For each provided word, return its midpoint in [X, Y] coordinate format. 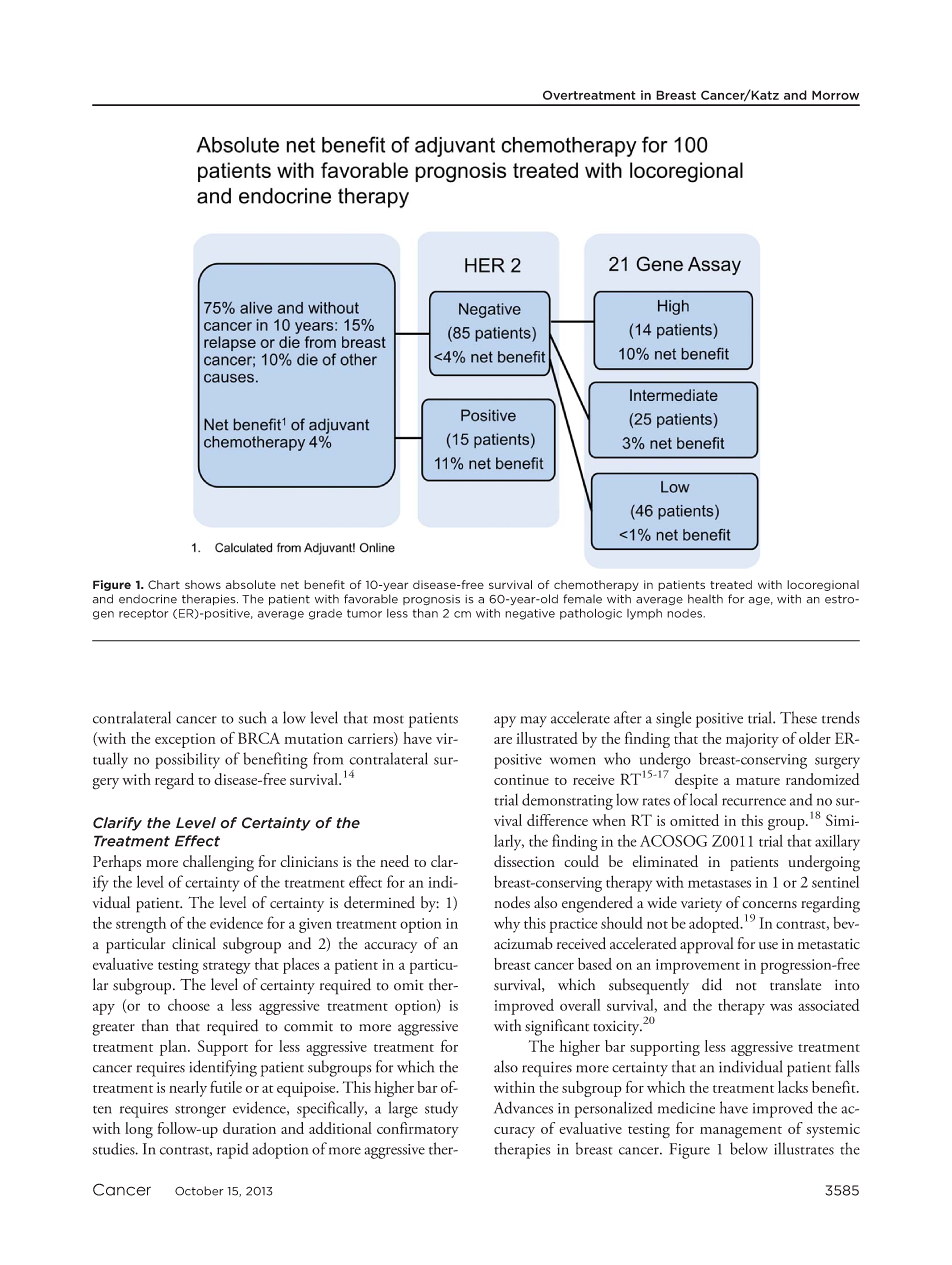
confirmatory [418, 1130]
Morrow [835, 95]
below [749, 1148]
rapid [233, 1150]
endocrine [148, 599]
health [705, 599]
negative [530, 614]
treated [731, 584]
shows [203, 584]
